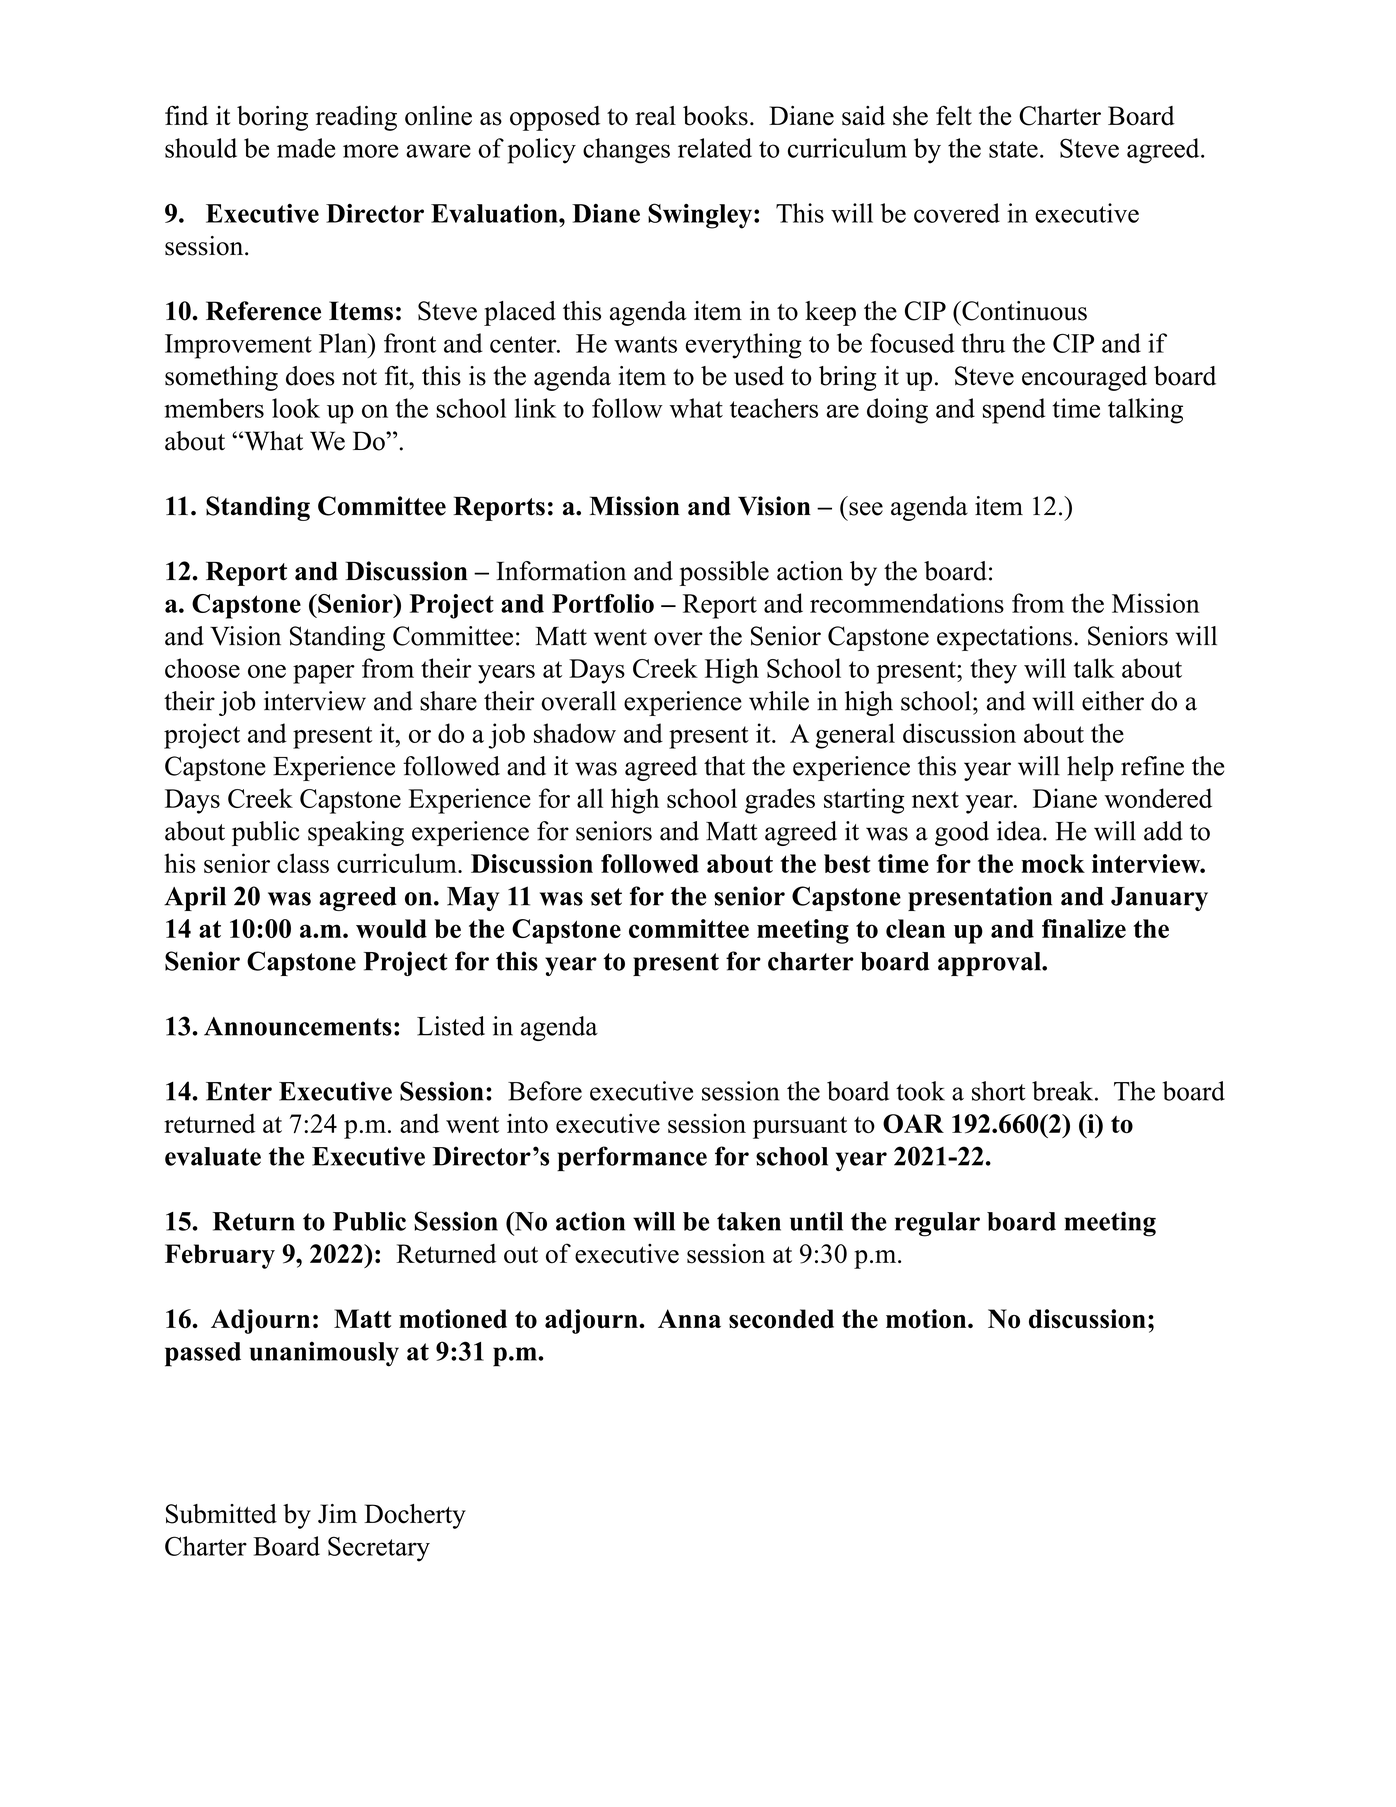 Image resolution: width=1396 pixels, height=1807 pixels. What do you see at coordinates (1004, 638) in the screenshot?
I see `expectations` at bounding box center [1004, 638].
